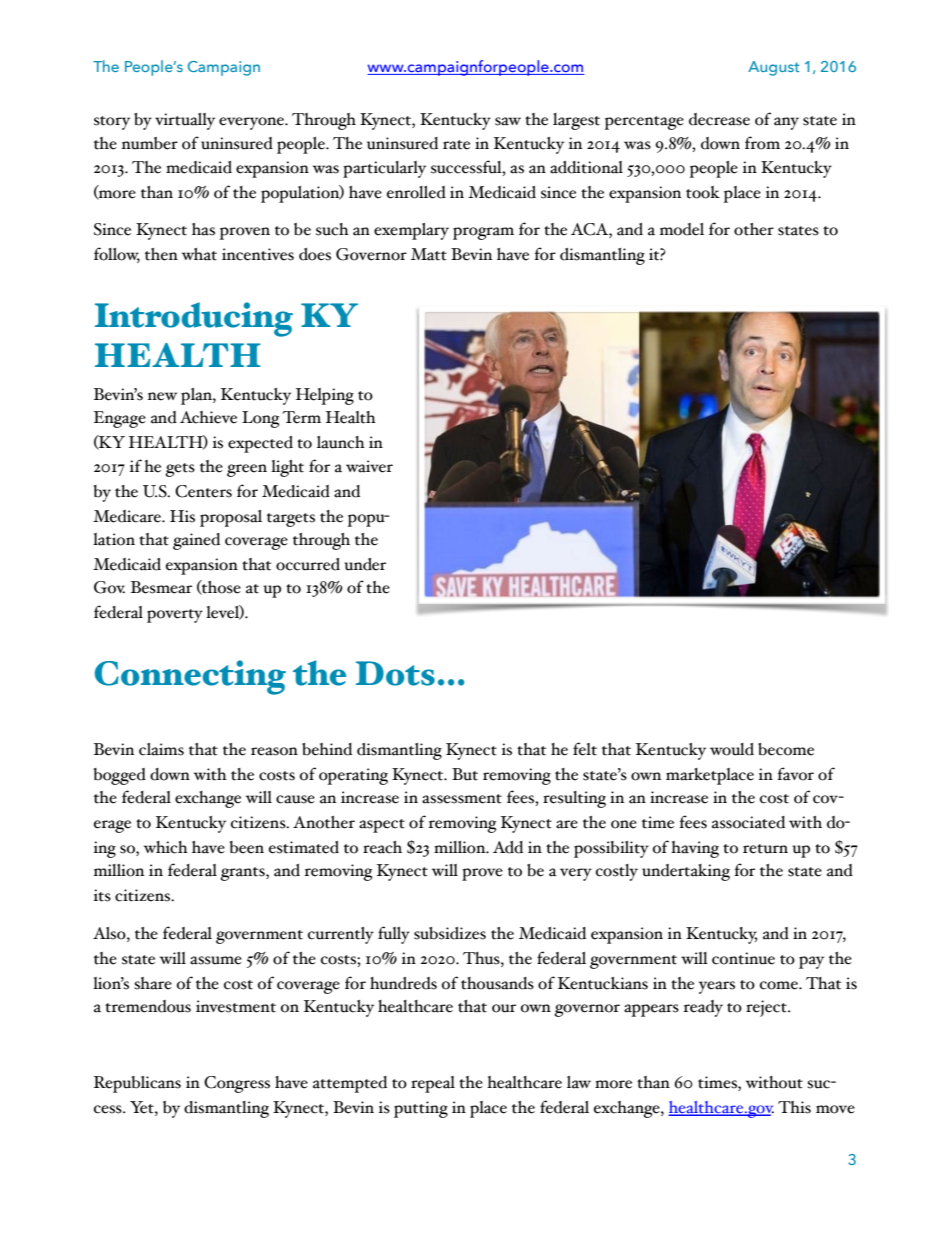 The image size is (952, 1233). What do you see at coordinates (794, 1107) in the screenshot?
I see `This` at bounding box center [794, 1107].
